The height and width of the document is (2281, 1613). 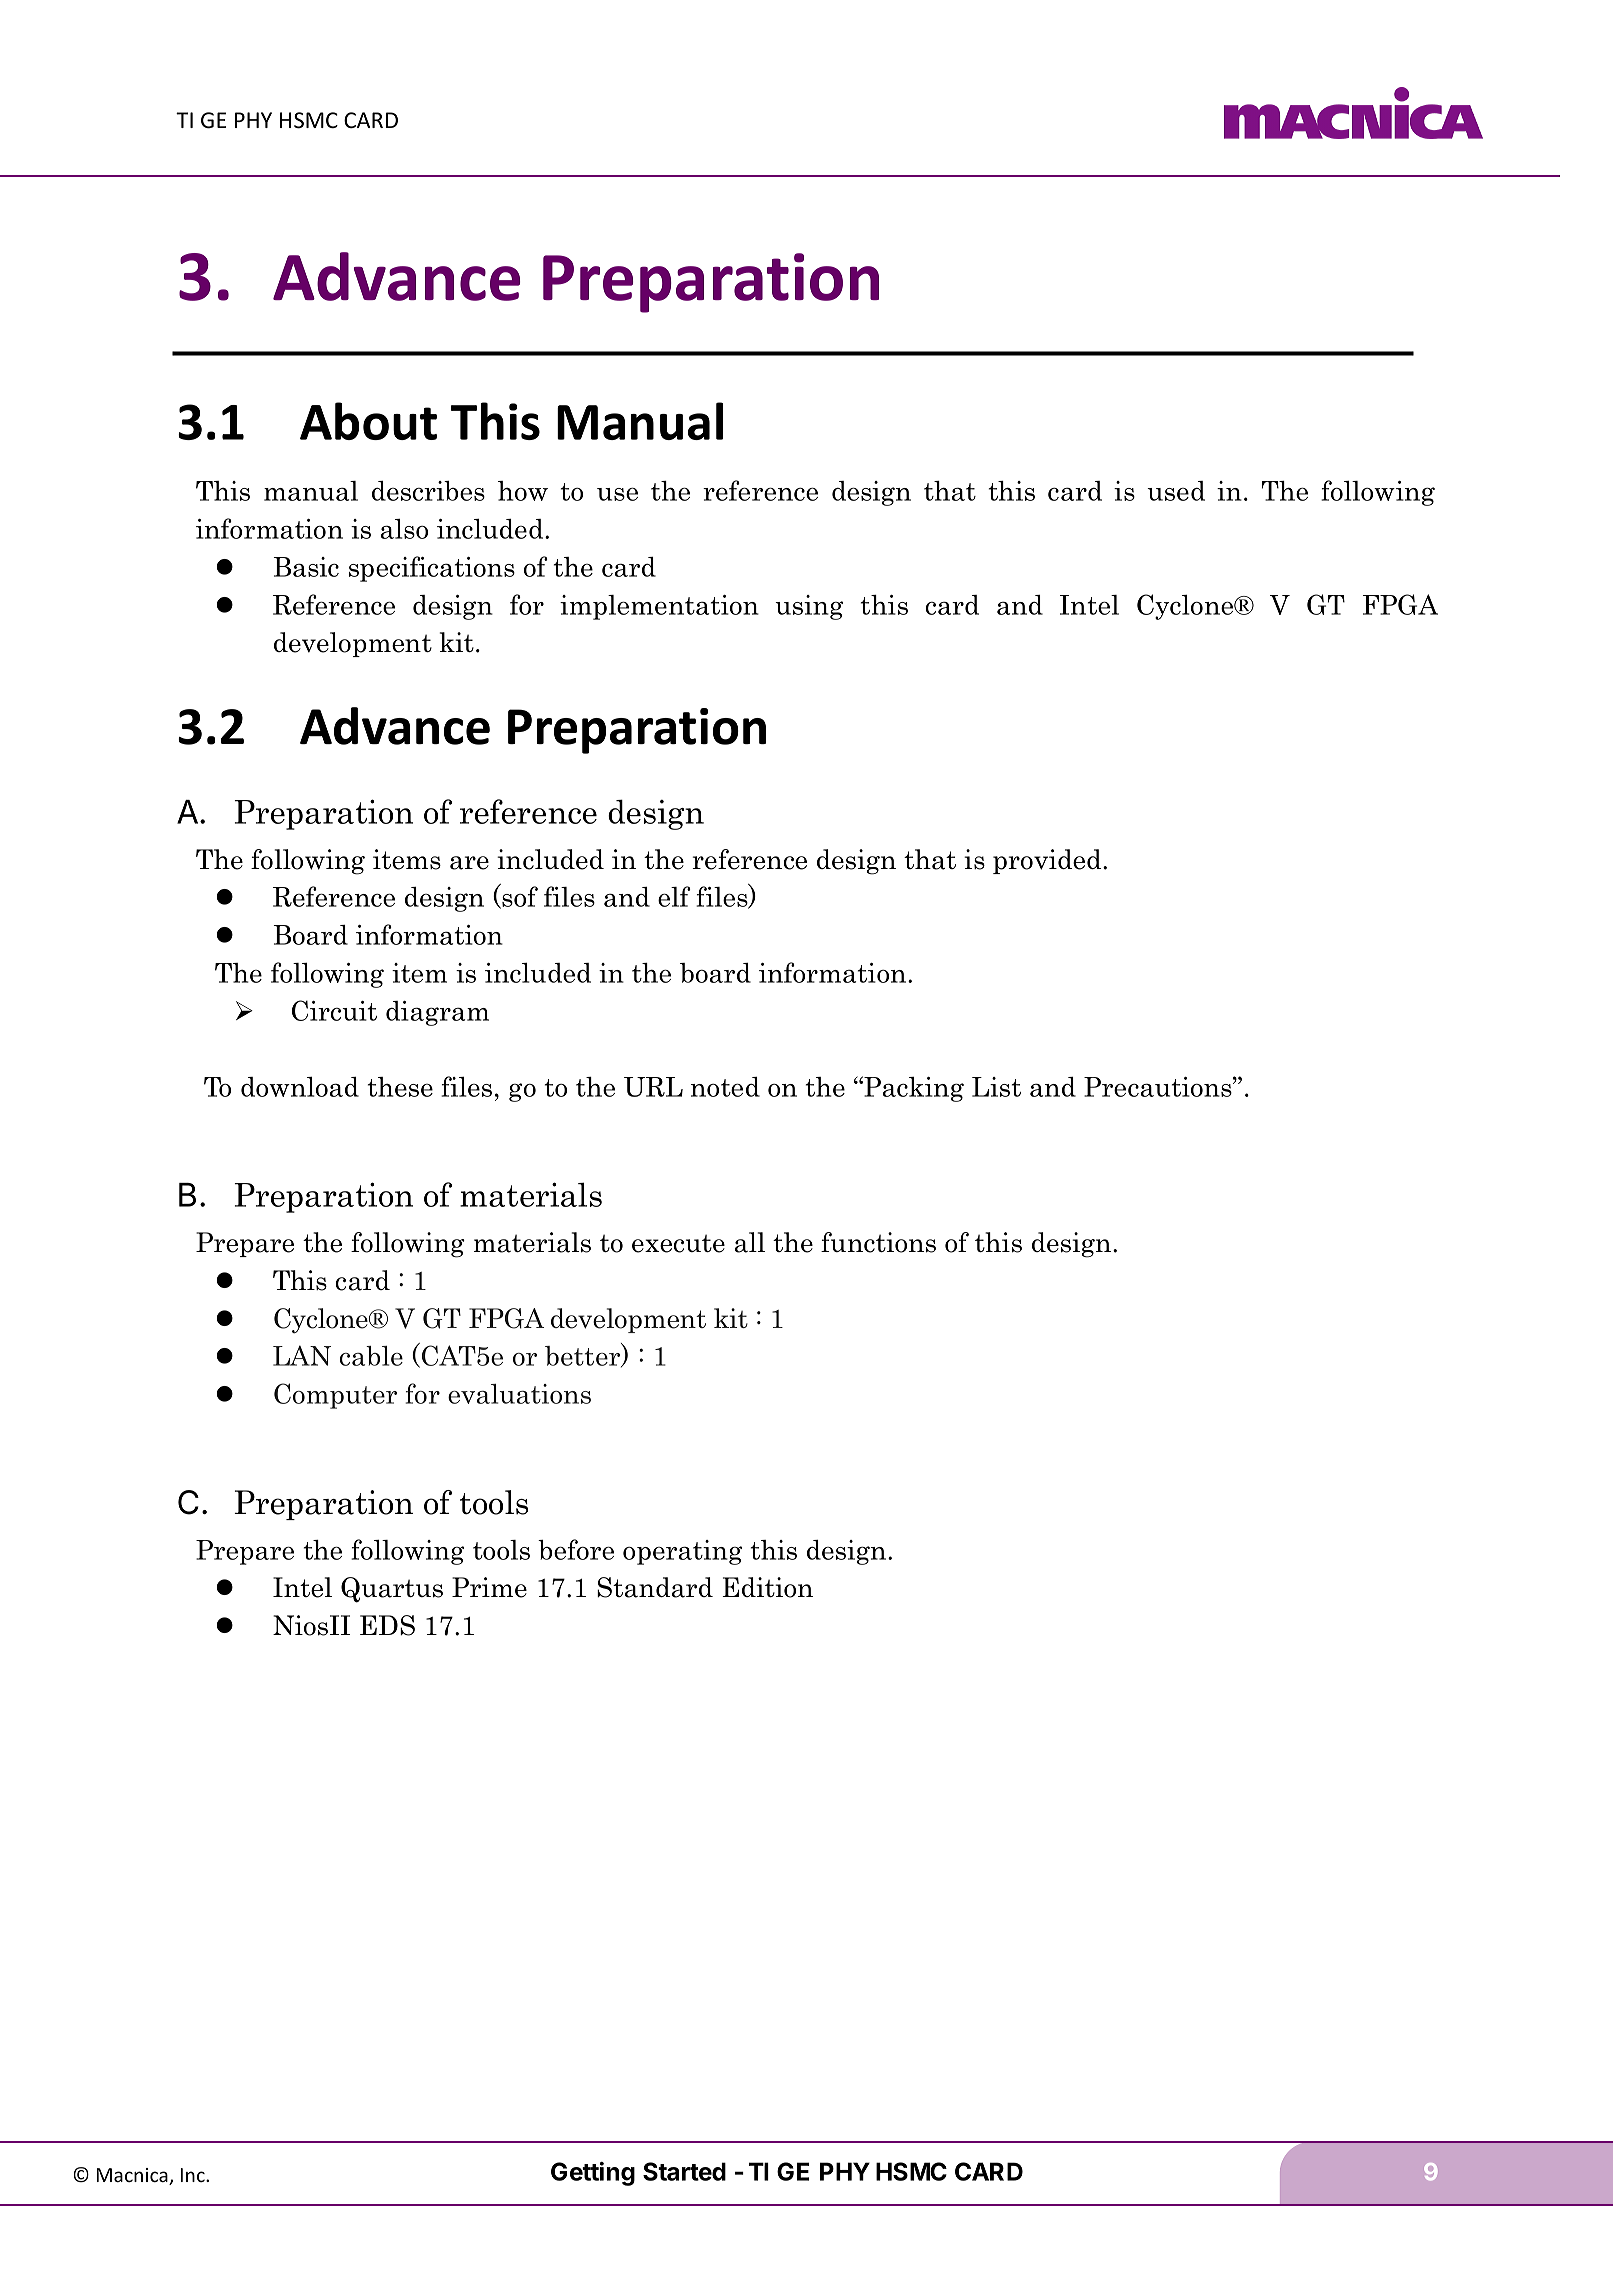 I want to click on describes, so click(x=428, y=491).
